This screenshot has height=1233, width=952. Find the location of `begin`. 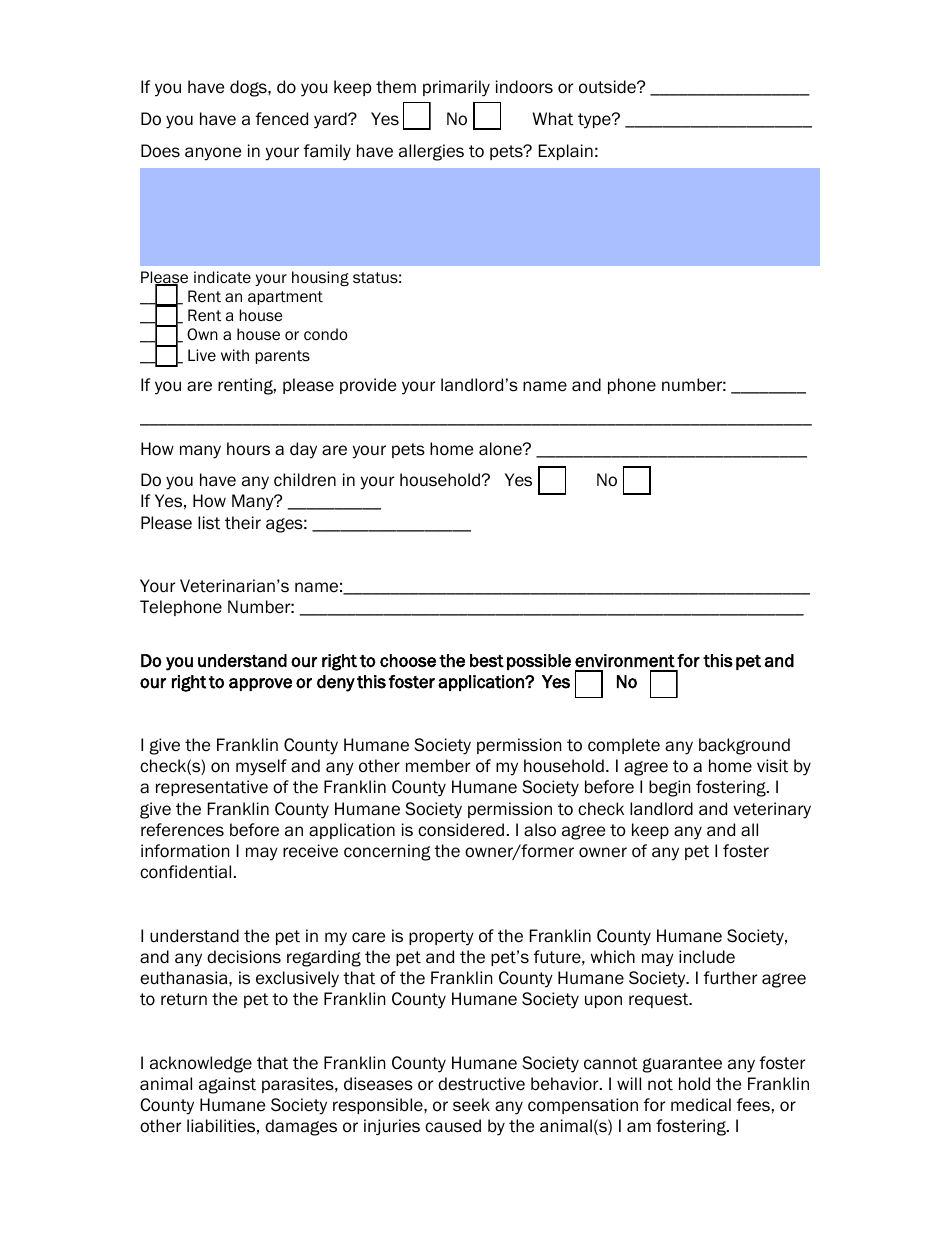

begin is located at coordinates (669, 788).
